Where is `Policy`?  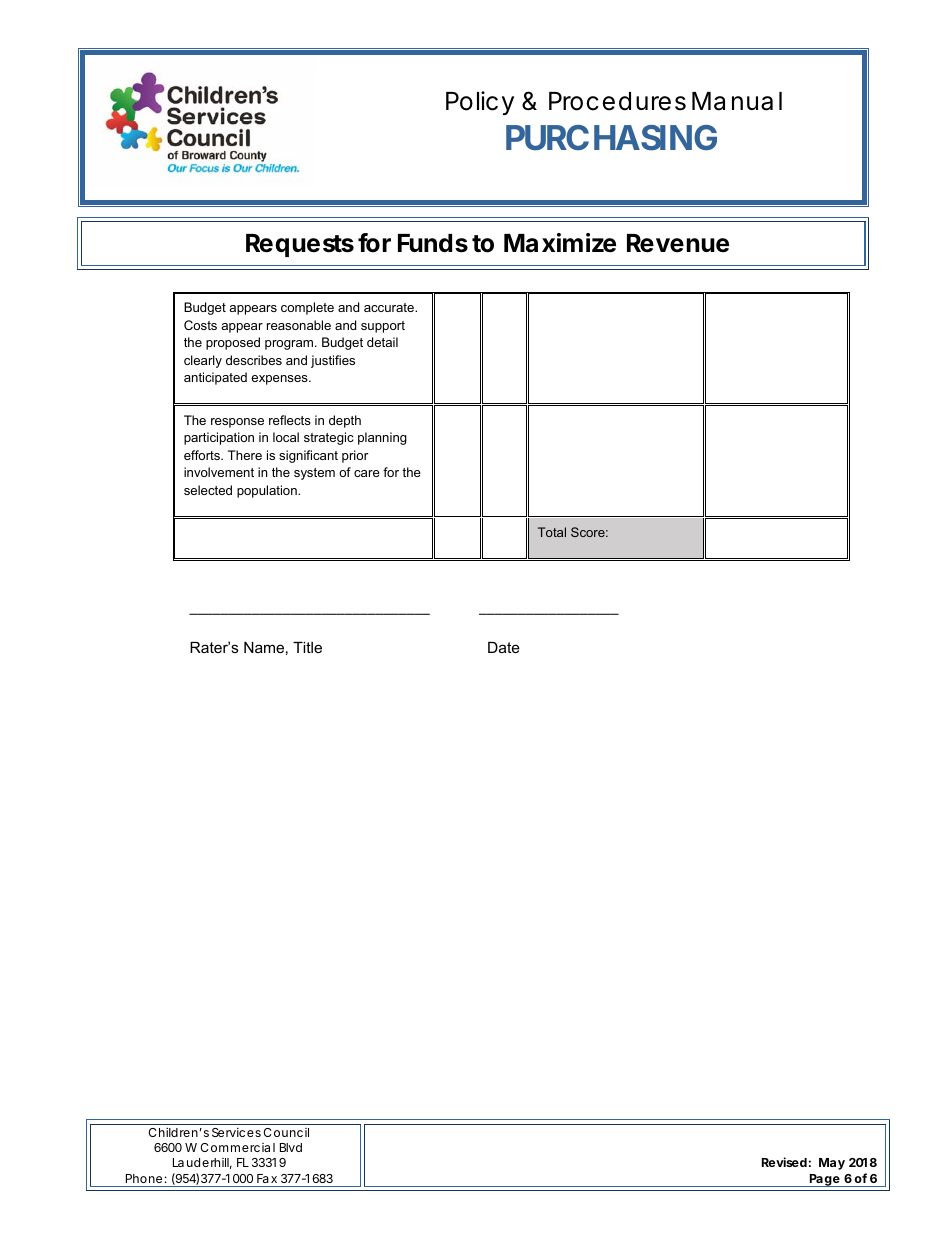
Policy is located at coordinates (480, 103).
